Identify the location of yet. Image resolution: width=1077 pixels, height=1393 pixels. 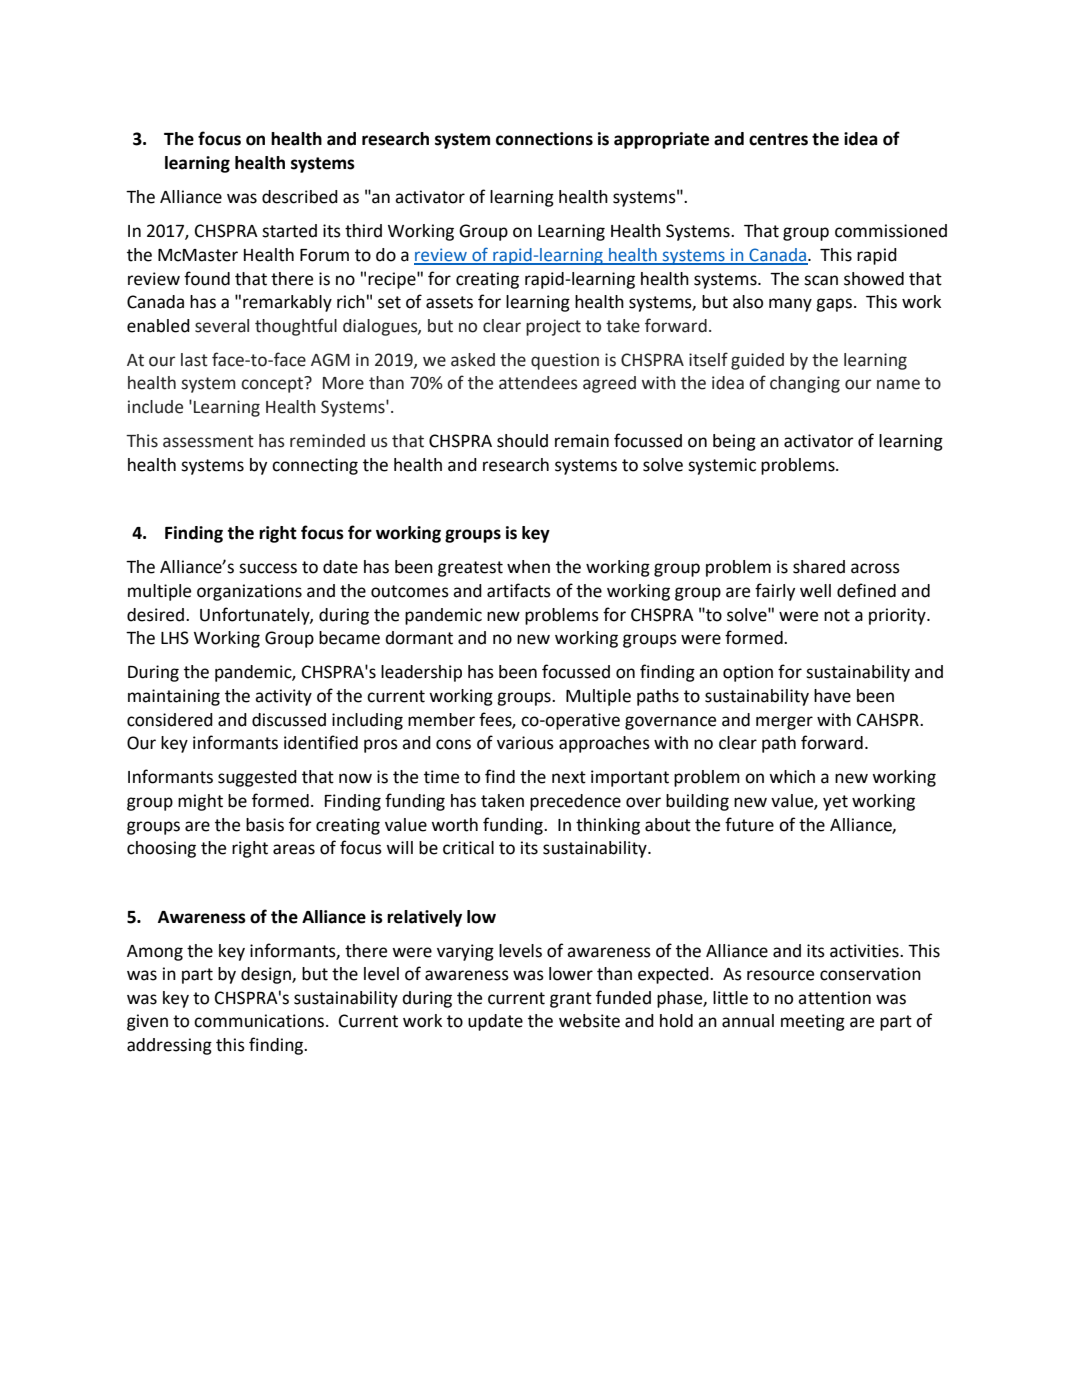
(835, 803).
